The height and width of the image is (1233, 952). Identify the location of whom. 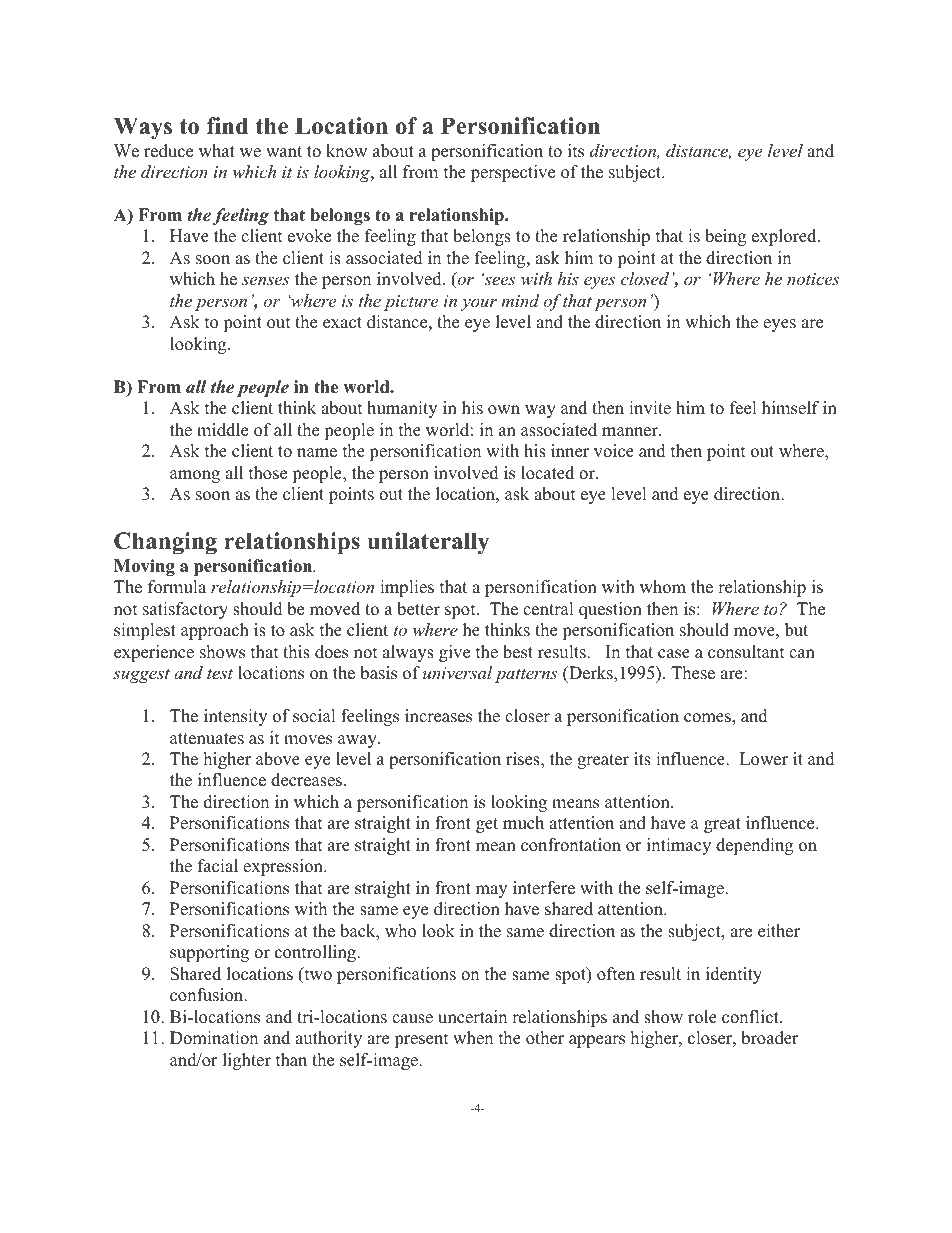
(663, 587).
